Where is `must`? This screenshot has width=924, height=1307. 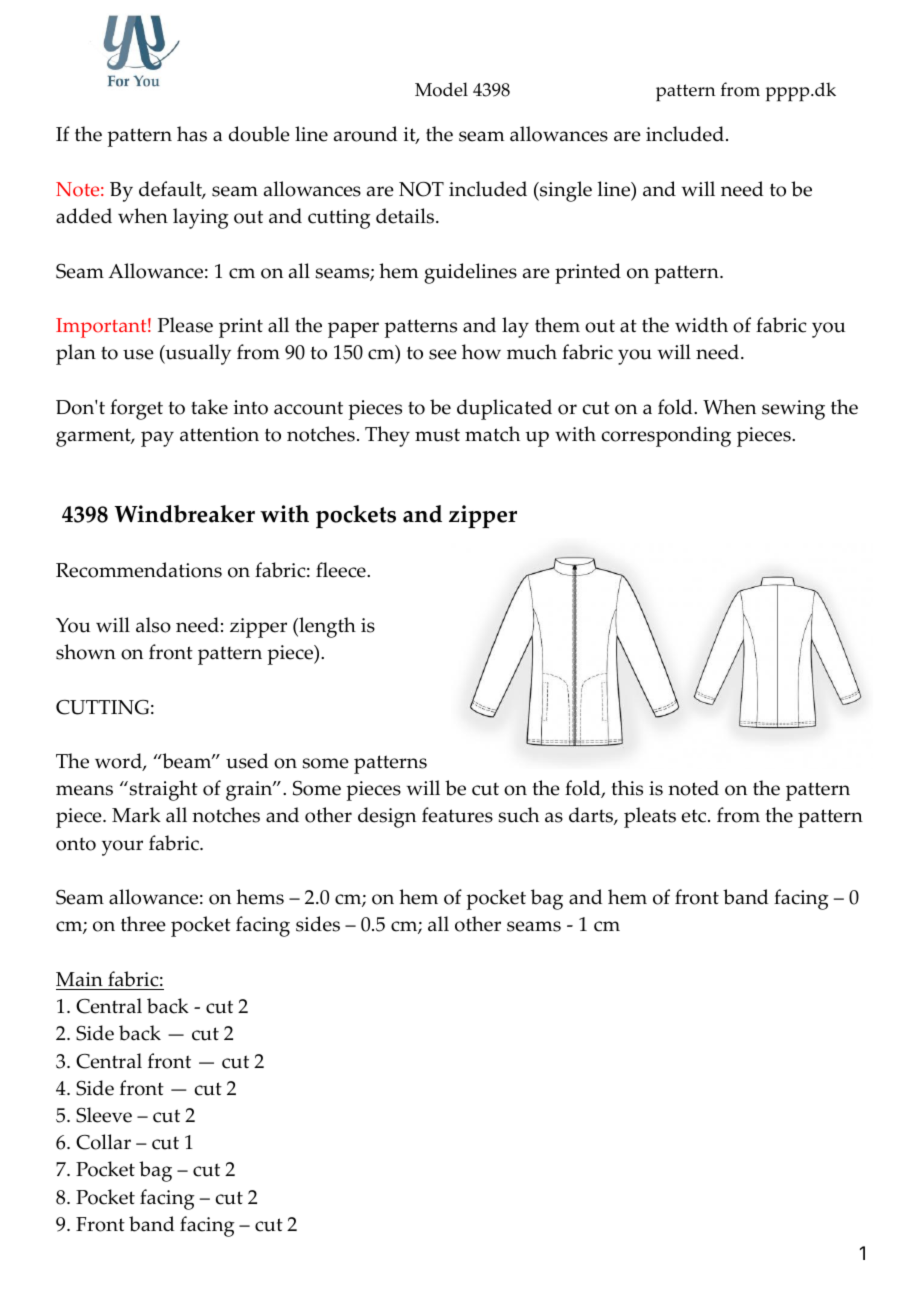
must is located at coordinates (437, 435).
